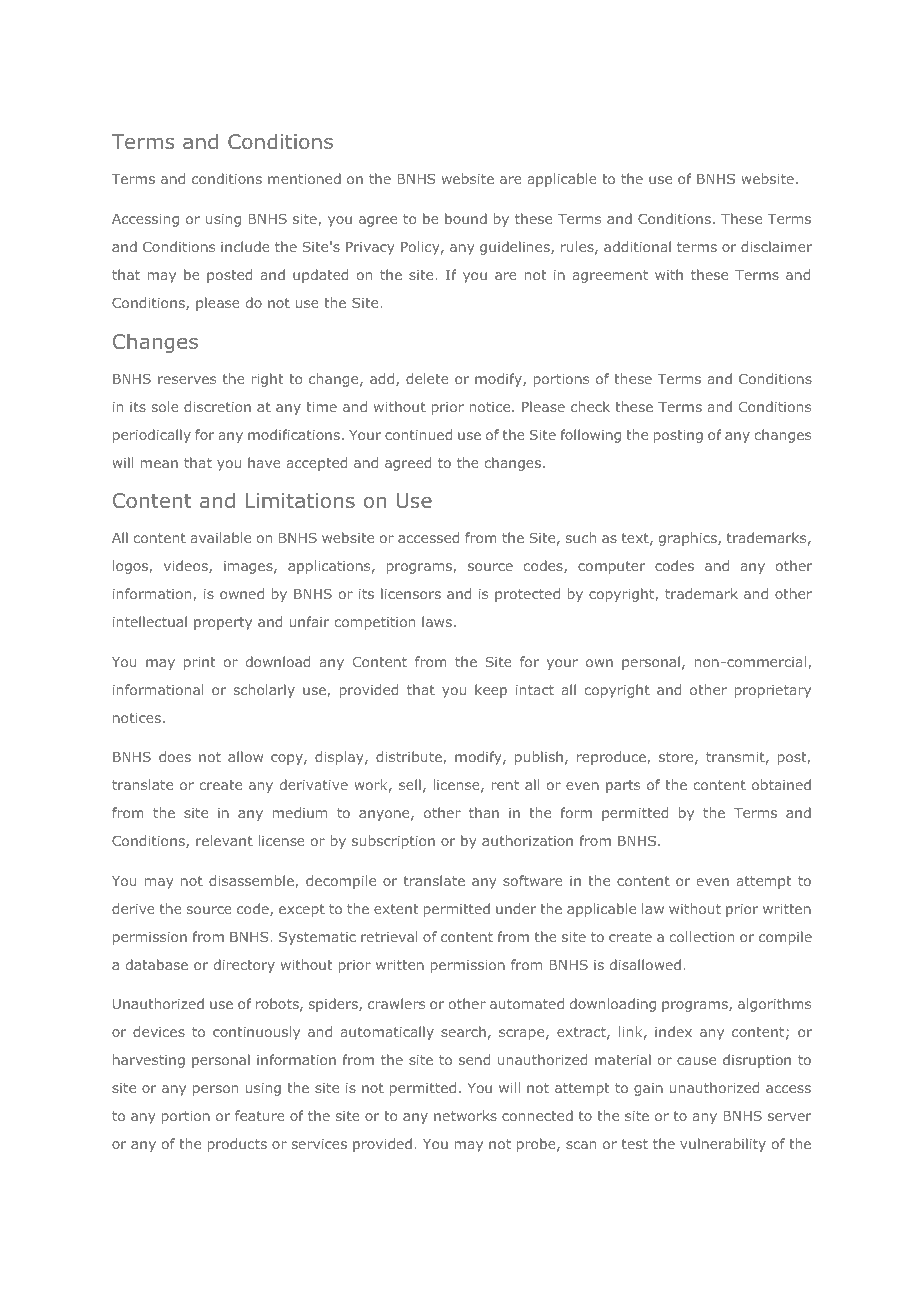 This document has width=924, height=1308. I want to click on products, so click(237, 1145).
